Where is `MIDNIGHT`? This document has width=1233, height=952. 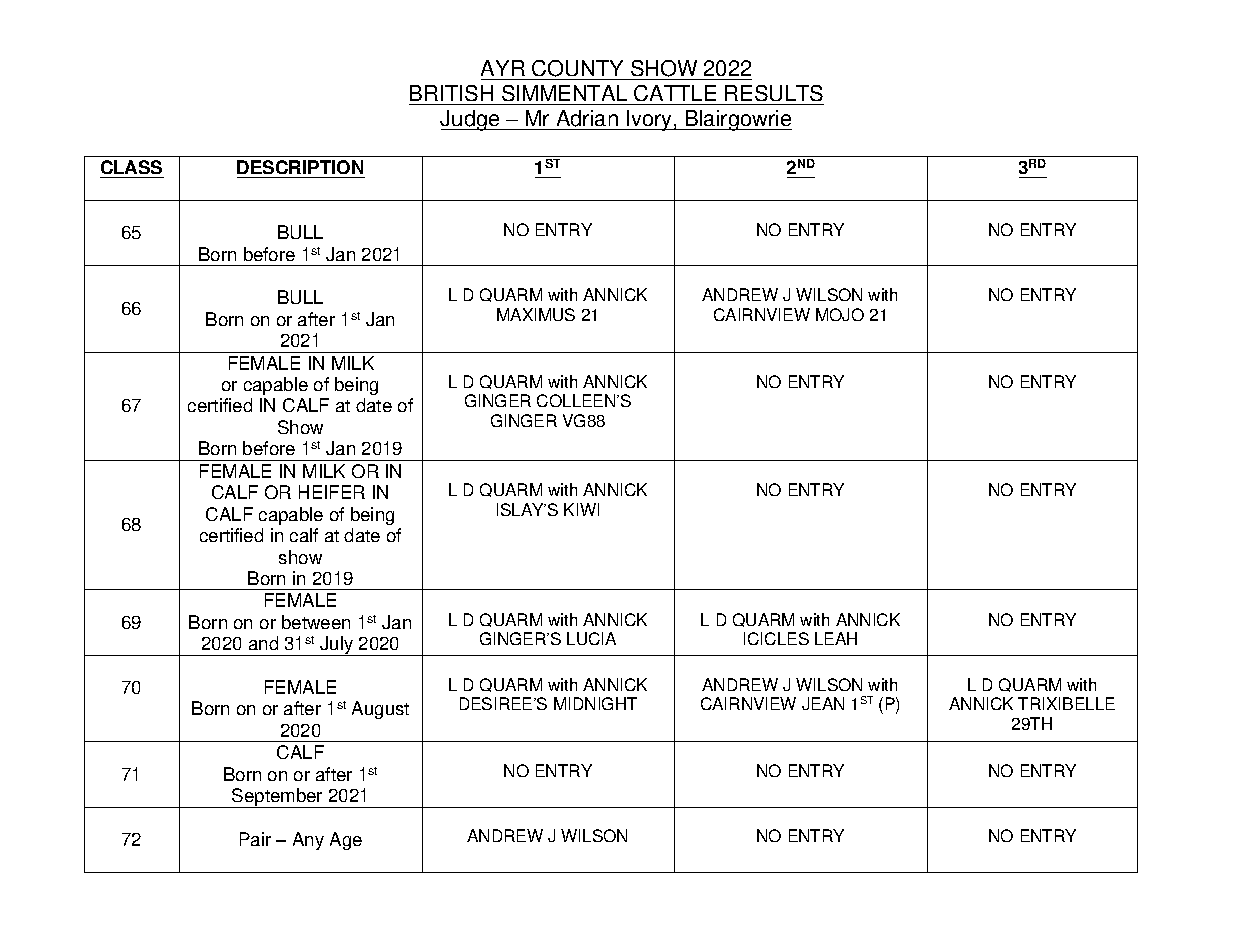
MIDNIGHT is located at coordinates (595, 703).
